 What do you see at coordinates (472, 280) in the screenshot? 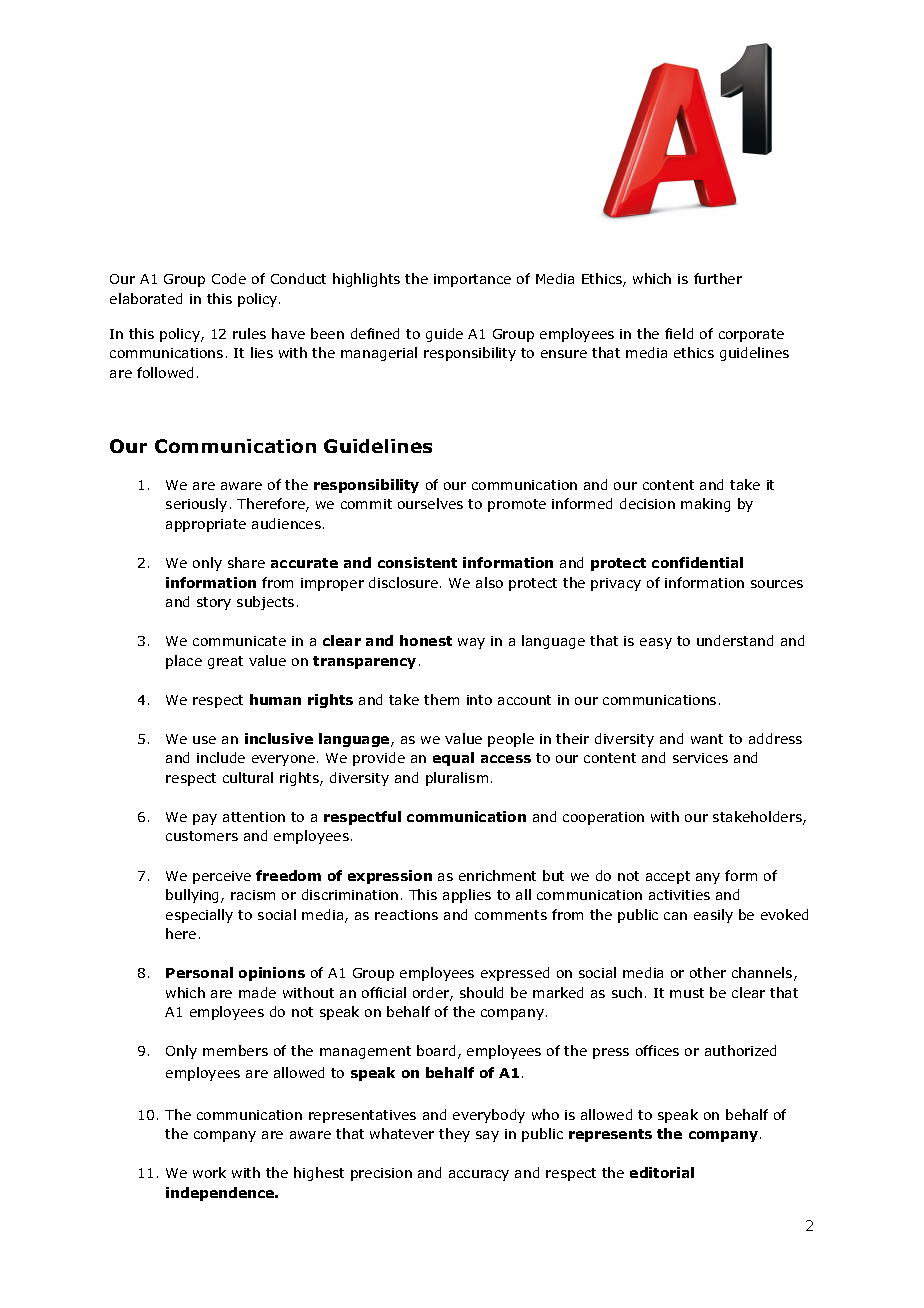
I see `importance` at bounding box center [472, 280].
